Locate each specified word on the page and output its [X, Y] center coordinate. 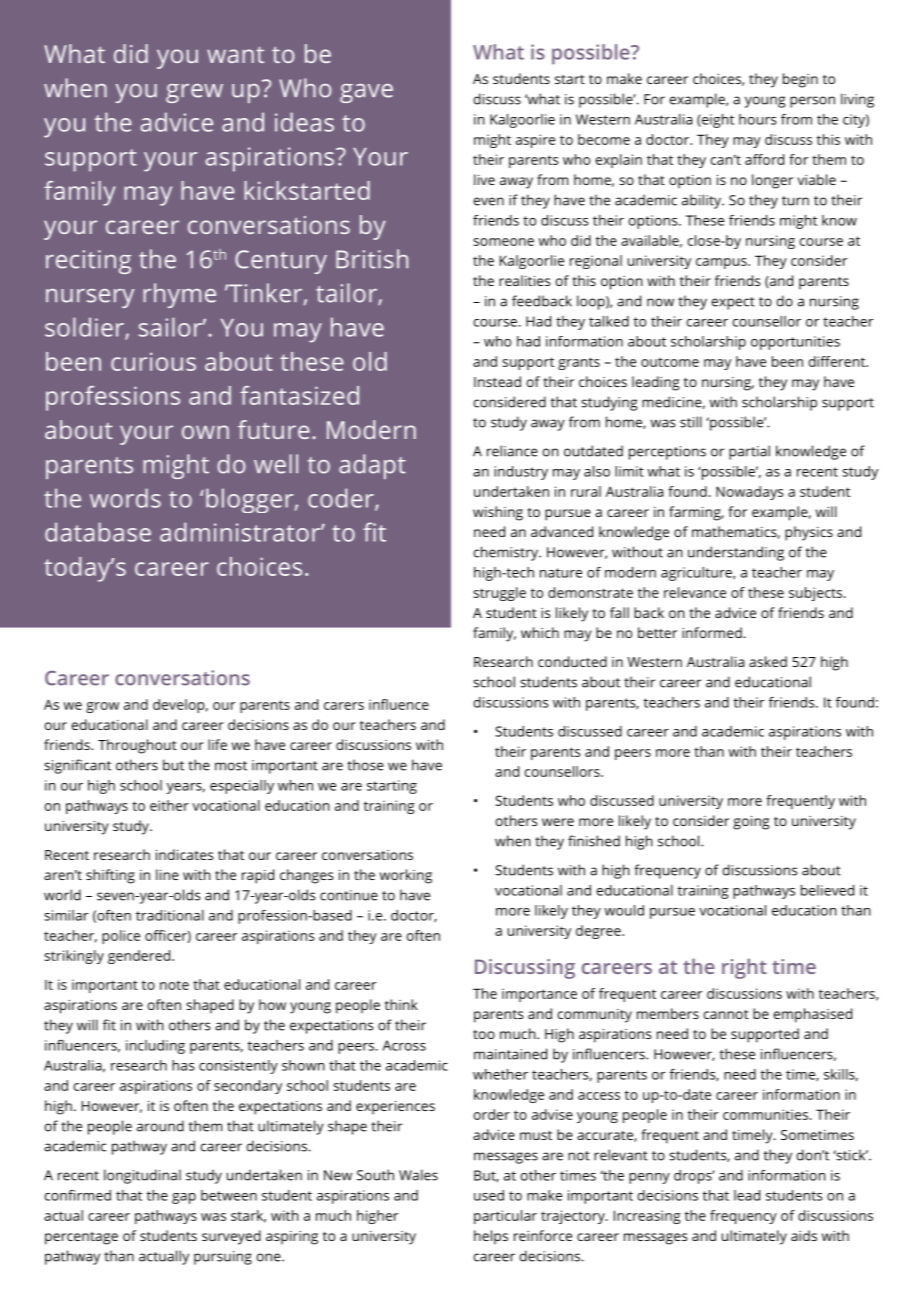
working [406, 876]
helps [491, 1237]
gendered [139, 957]
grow [102, 707]
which [540, 632]
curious [153, 361]
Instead [497, 381]
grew [194, 93]
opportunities [795, 343]
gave [366, 93]
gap [184, 1198]
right [744, 968]
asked [768, 661]
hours [758, 119]
